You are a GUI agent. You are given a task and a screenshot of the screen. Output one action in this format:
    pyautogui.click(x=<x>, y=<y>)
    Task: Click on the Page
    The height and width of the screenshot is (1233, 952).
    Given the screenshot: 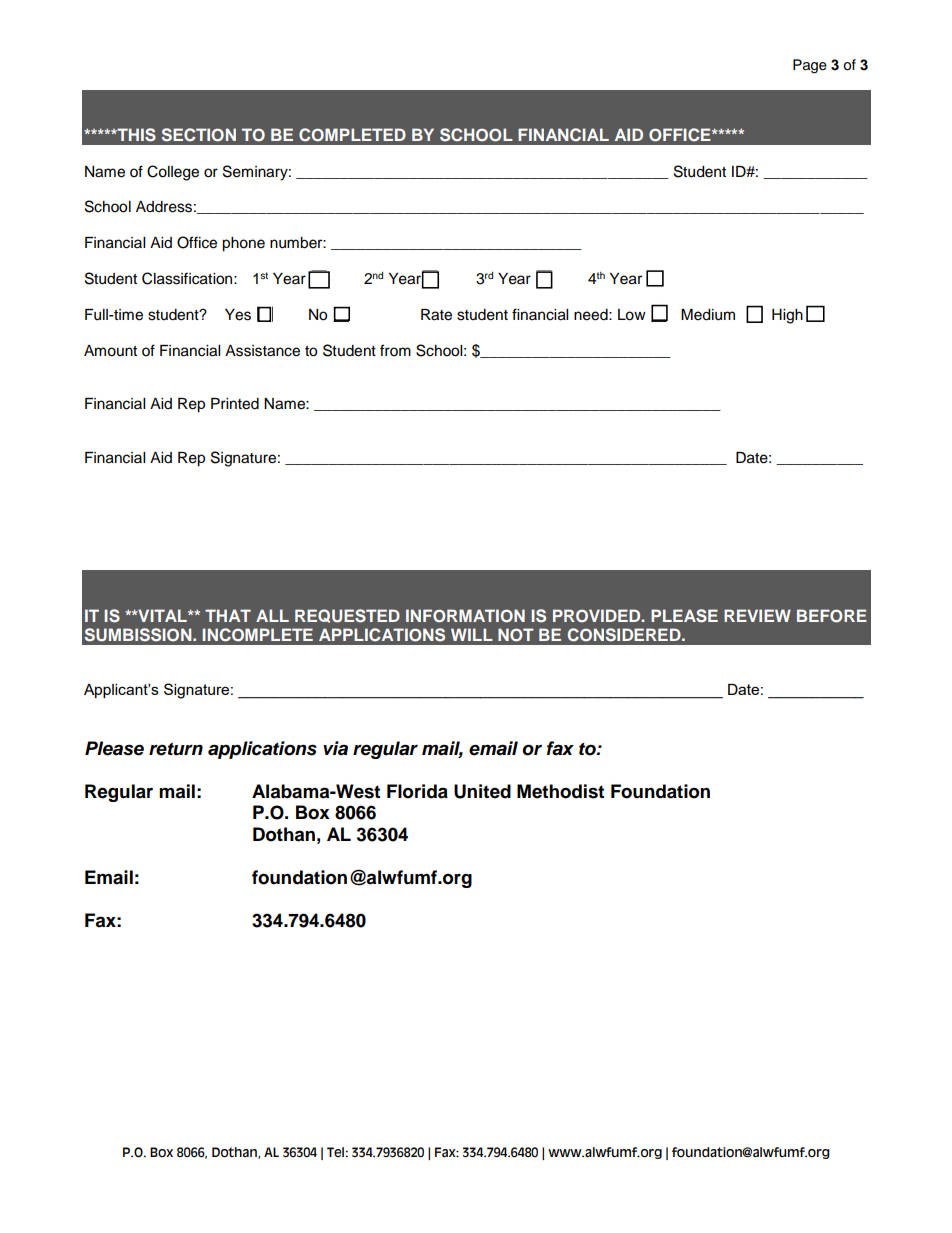 What is the action you would take?
    pyautogui.click(x=810, y=66)
